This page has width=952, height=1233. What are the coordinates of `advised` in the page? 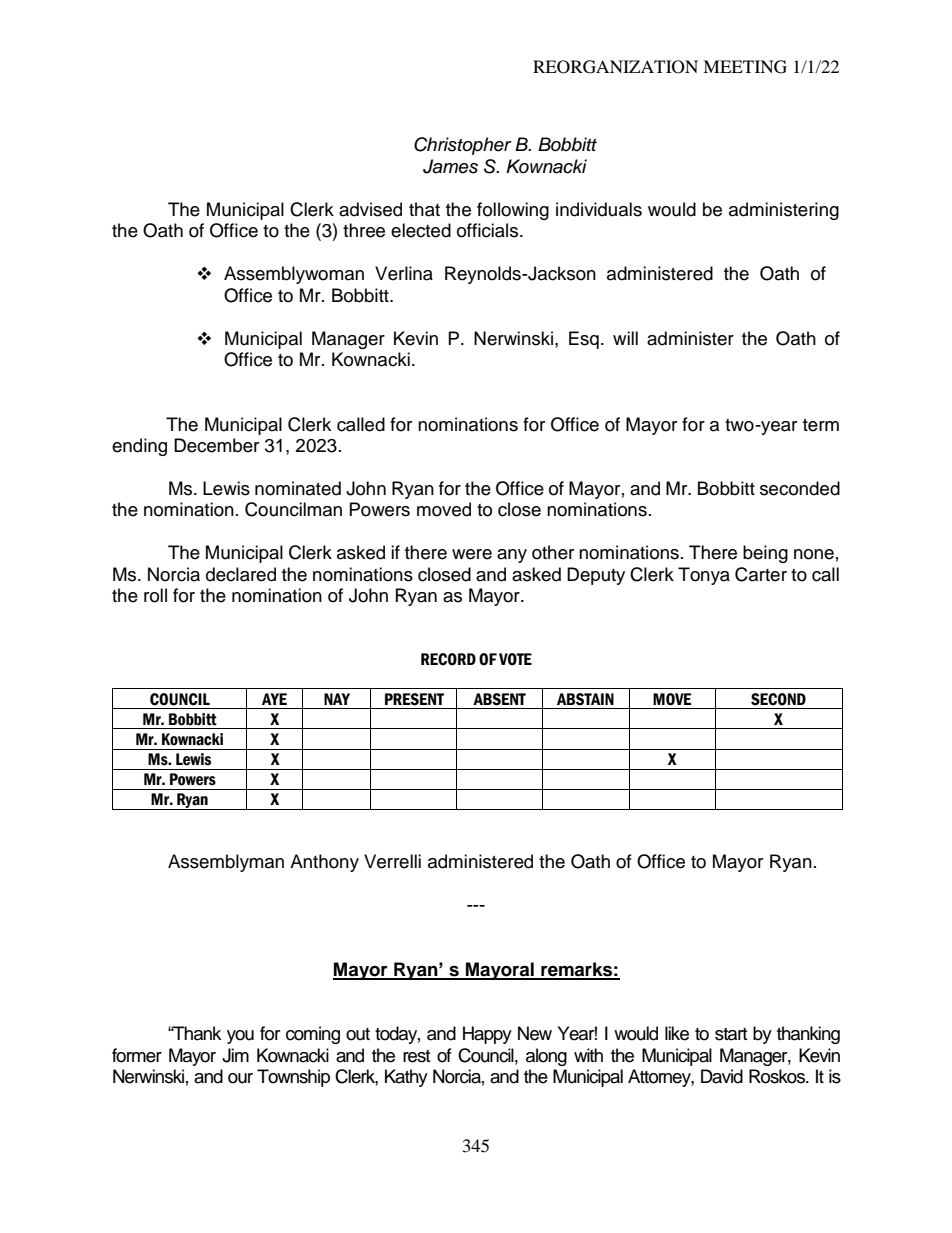 It's located at (370, 209).
